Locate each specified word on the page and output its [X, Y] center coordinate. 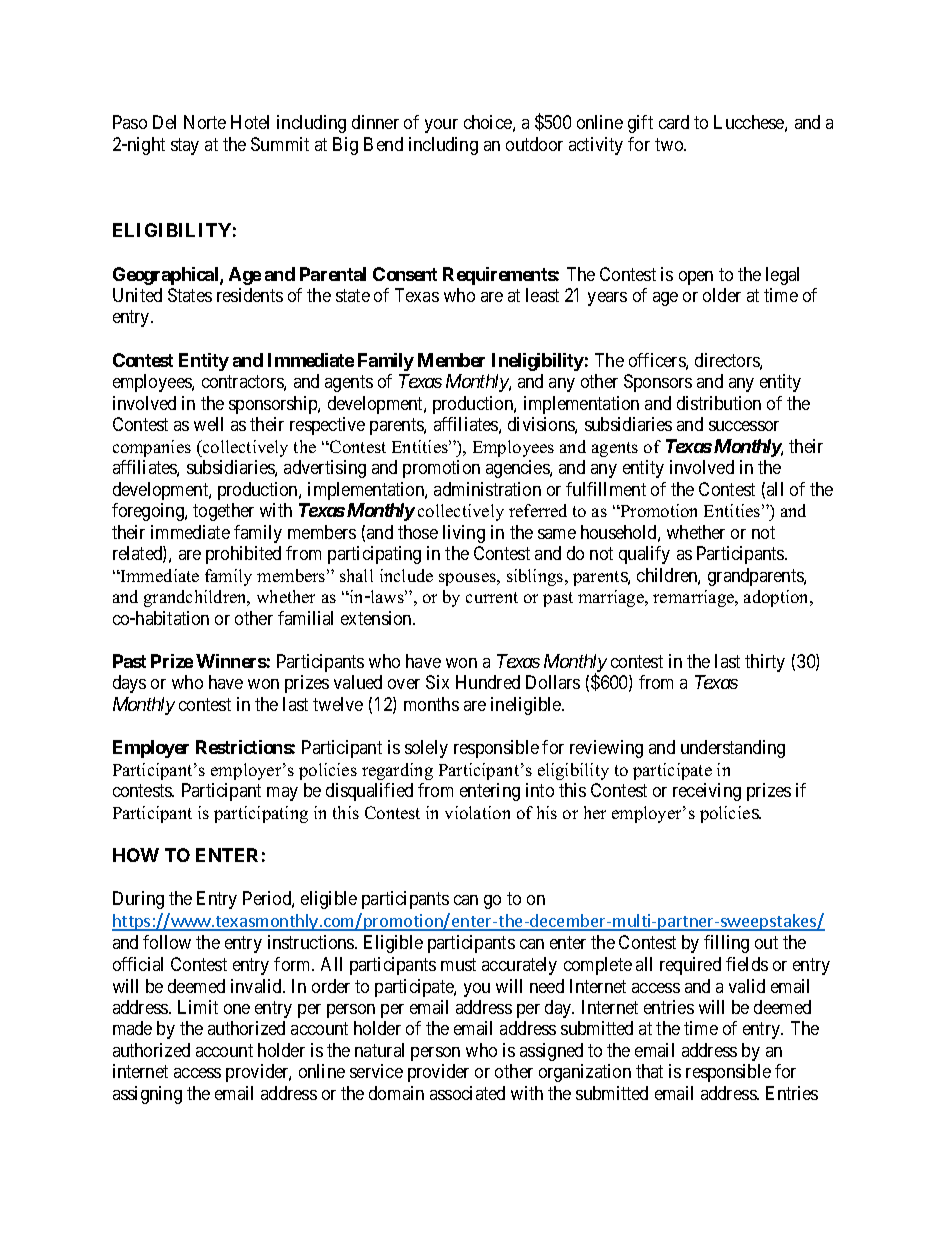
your [441, 126]
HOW [136, 855]
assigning [147, 1095]
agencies [518, 469]
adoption [778, 598]
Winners [231, 661]
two [670, 144]
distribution [719, 403]
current [492, 597]
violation [477, 812]
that [649, 1071]
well [208, 424]
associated [467, 1093]
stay [185, 146]
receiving [707, 792]
